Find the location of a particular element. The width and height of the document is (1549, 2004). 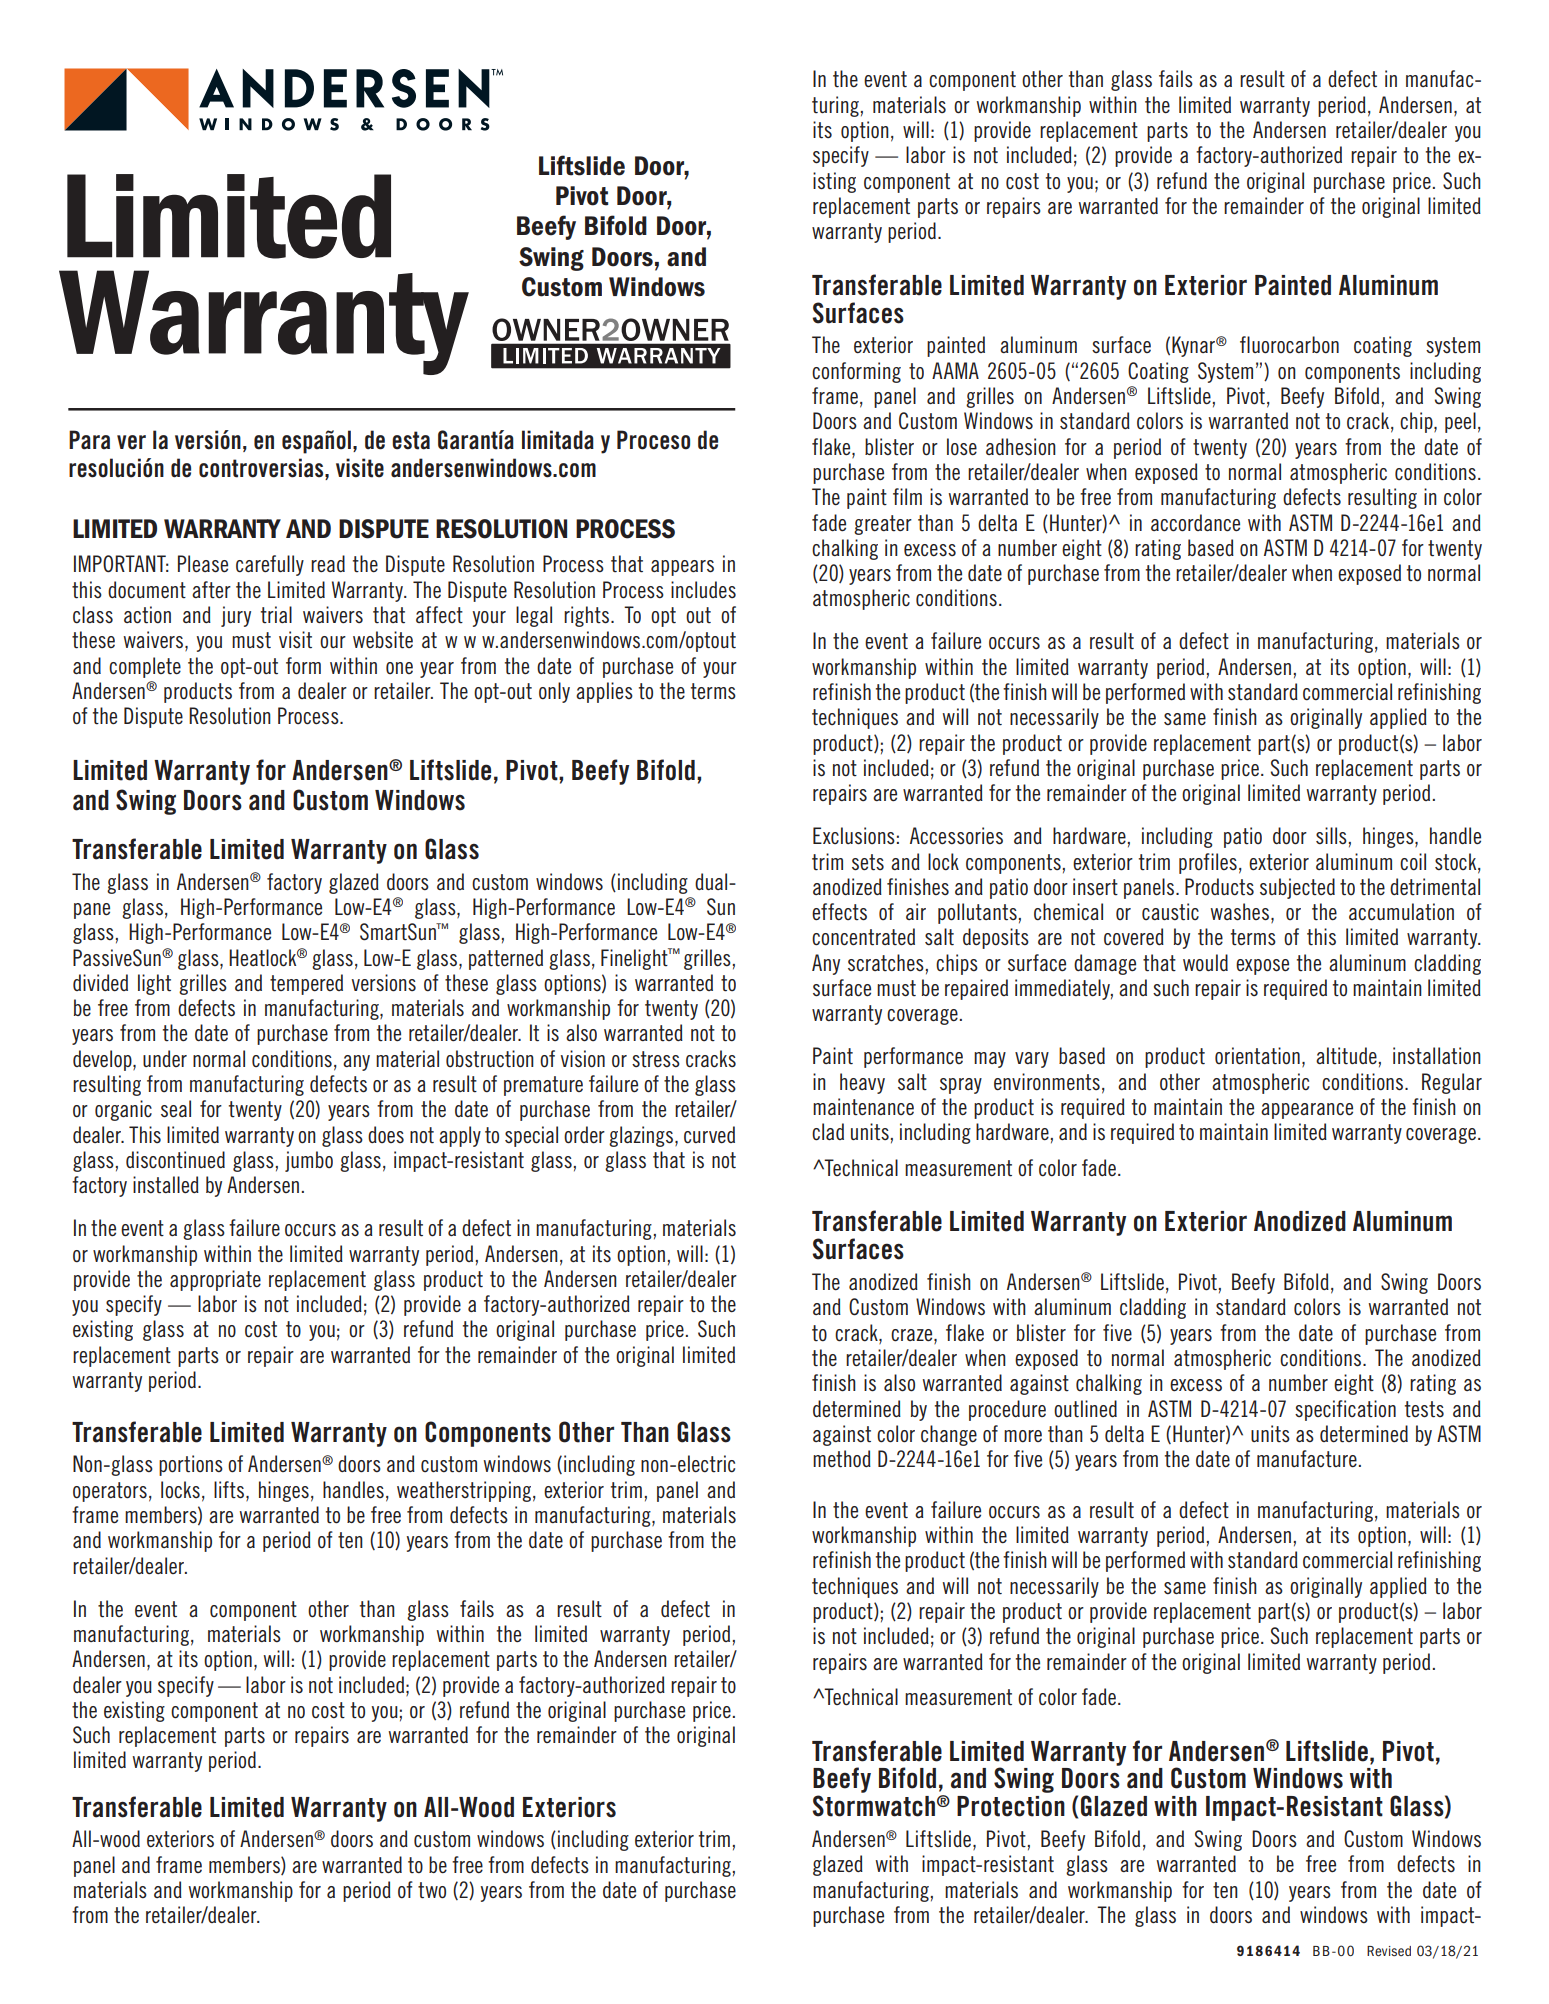

curved is located at coordinates (709, 1135).
